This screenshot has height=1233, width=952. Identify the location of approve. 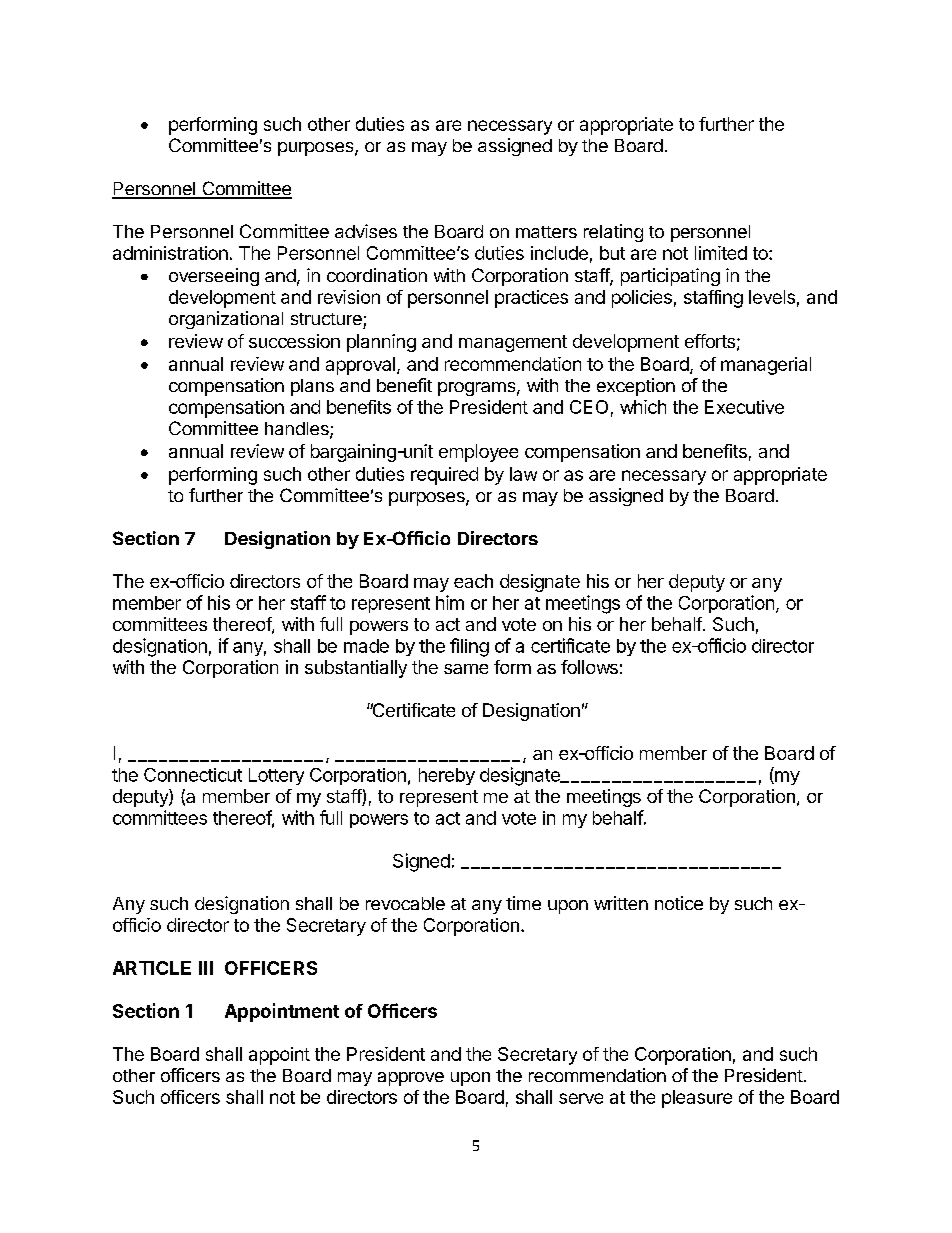
(411, 1079).
